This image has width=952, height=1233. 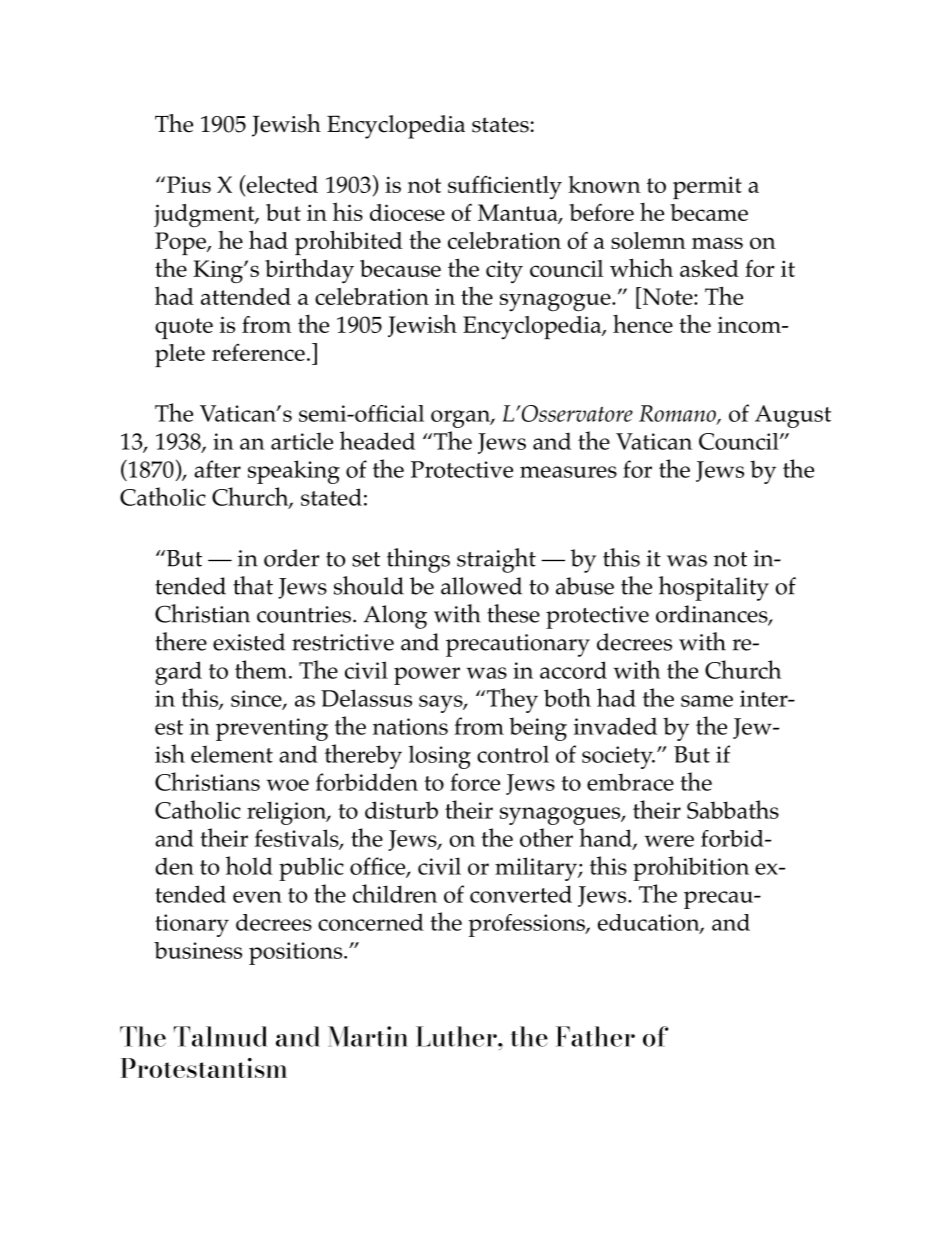 What do you see at coordinates (707, 187) in the image?
I see `permit` at bounding box center [707, 187].
